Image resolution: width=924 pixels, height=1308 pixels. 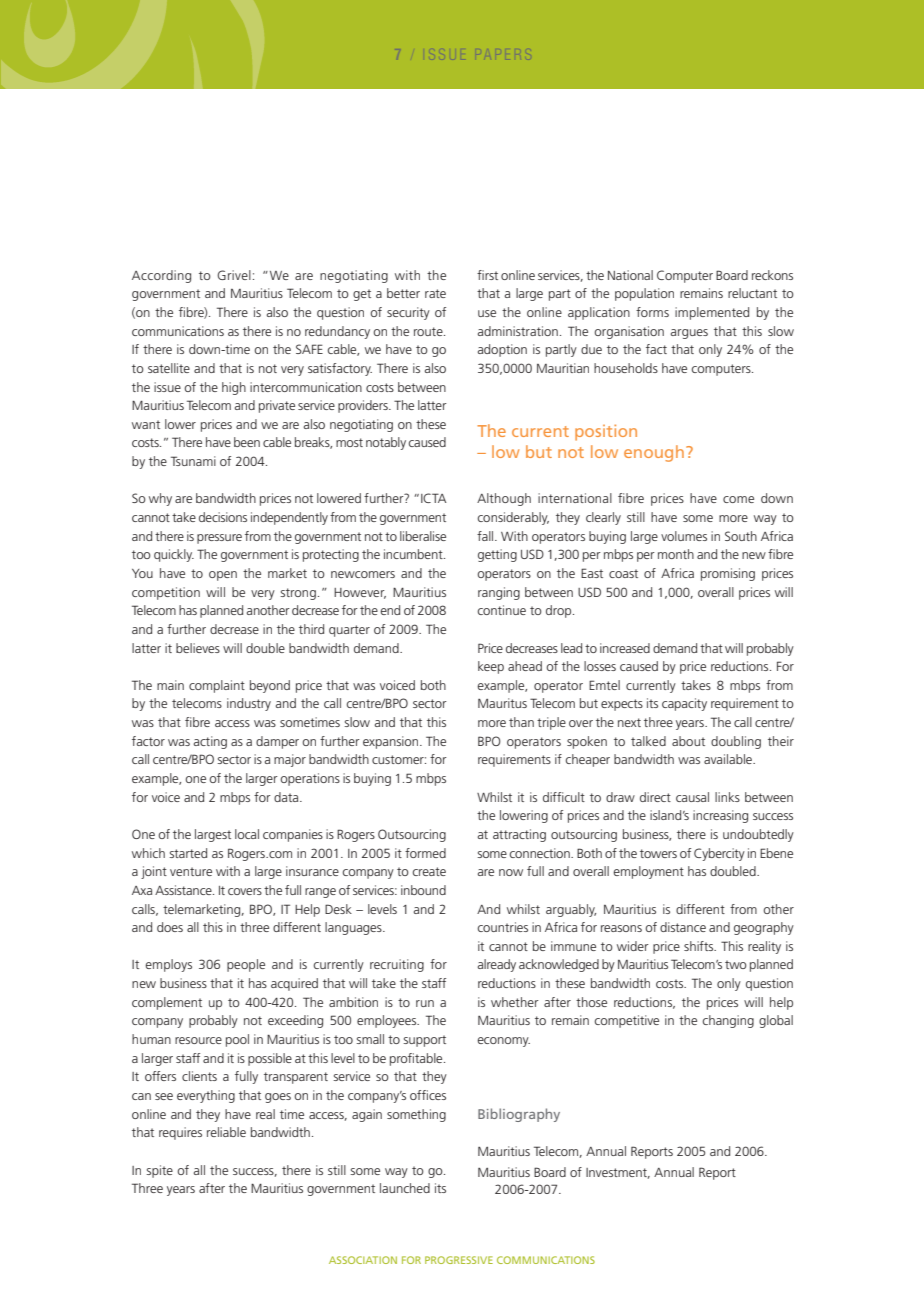 I want to click on PROGRESSIVE, so click(x=459, y=1260).
